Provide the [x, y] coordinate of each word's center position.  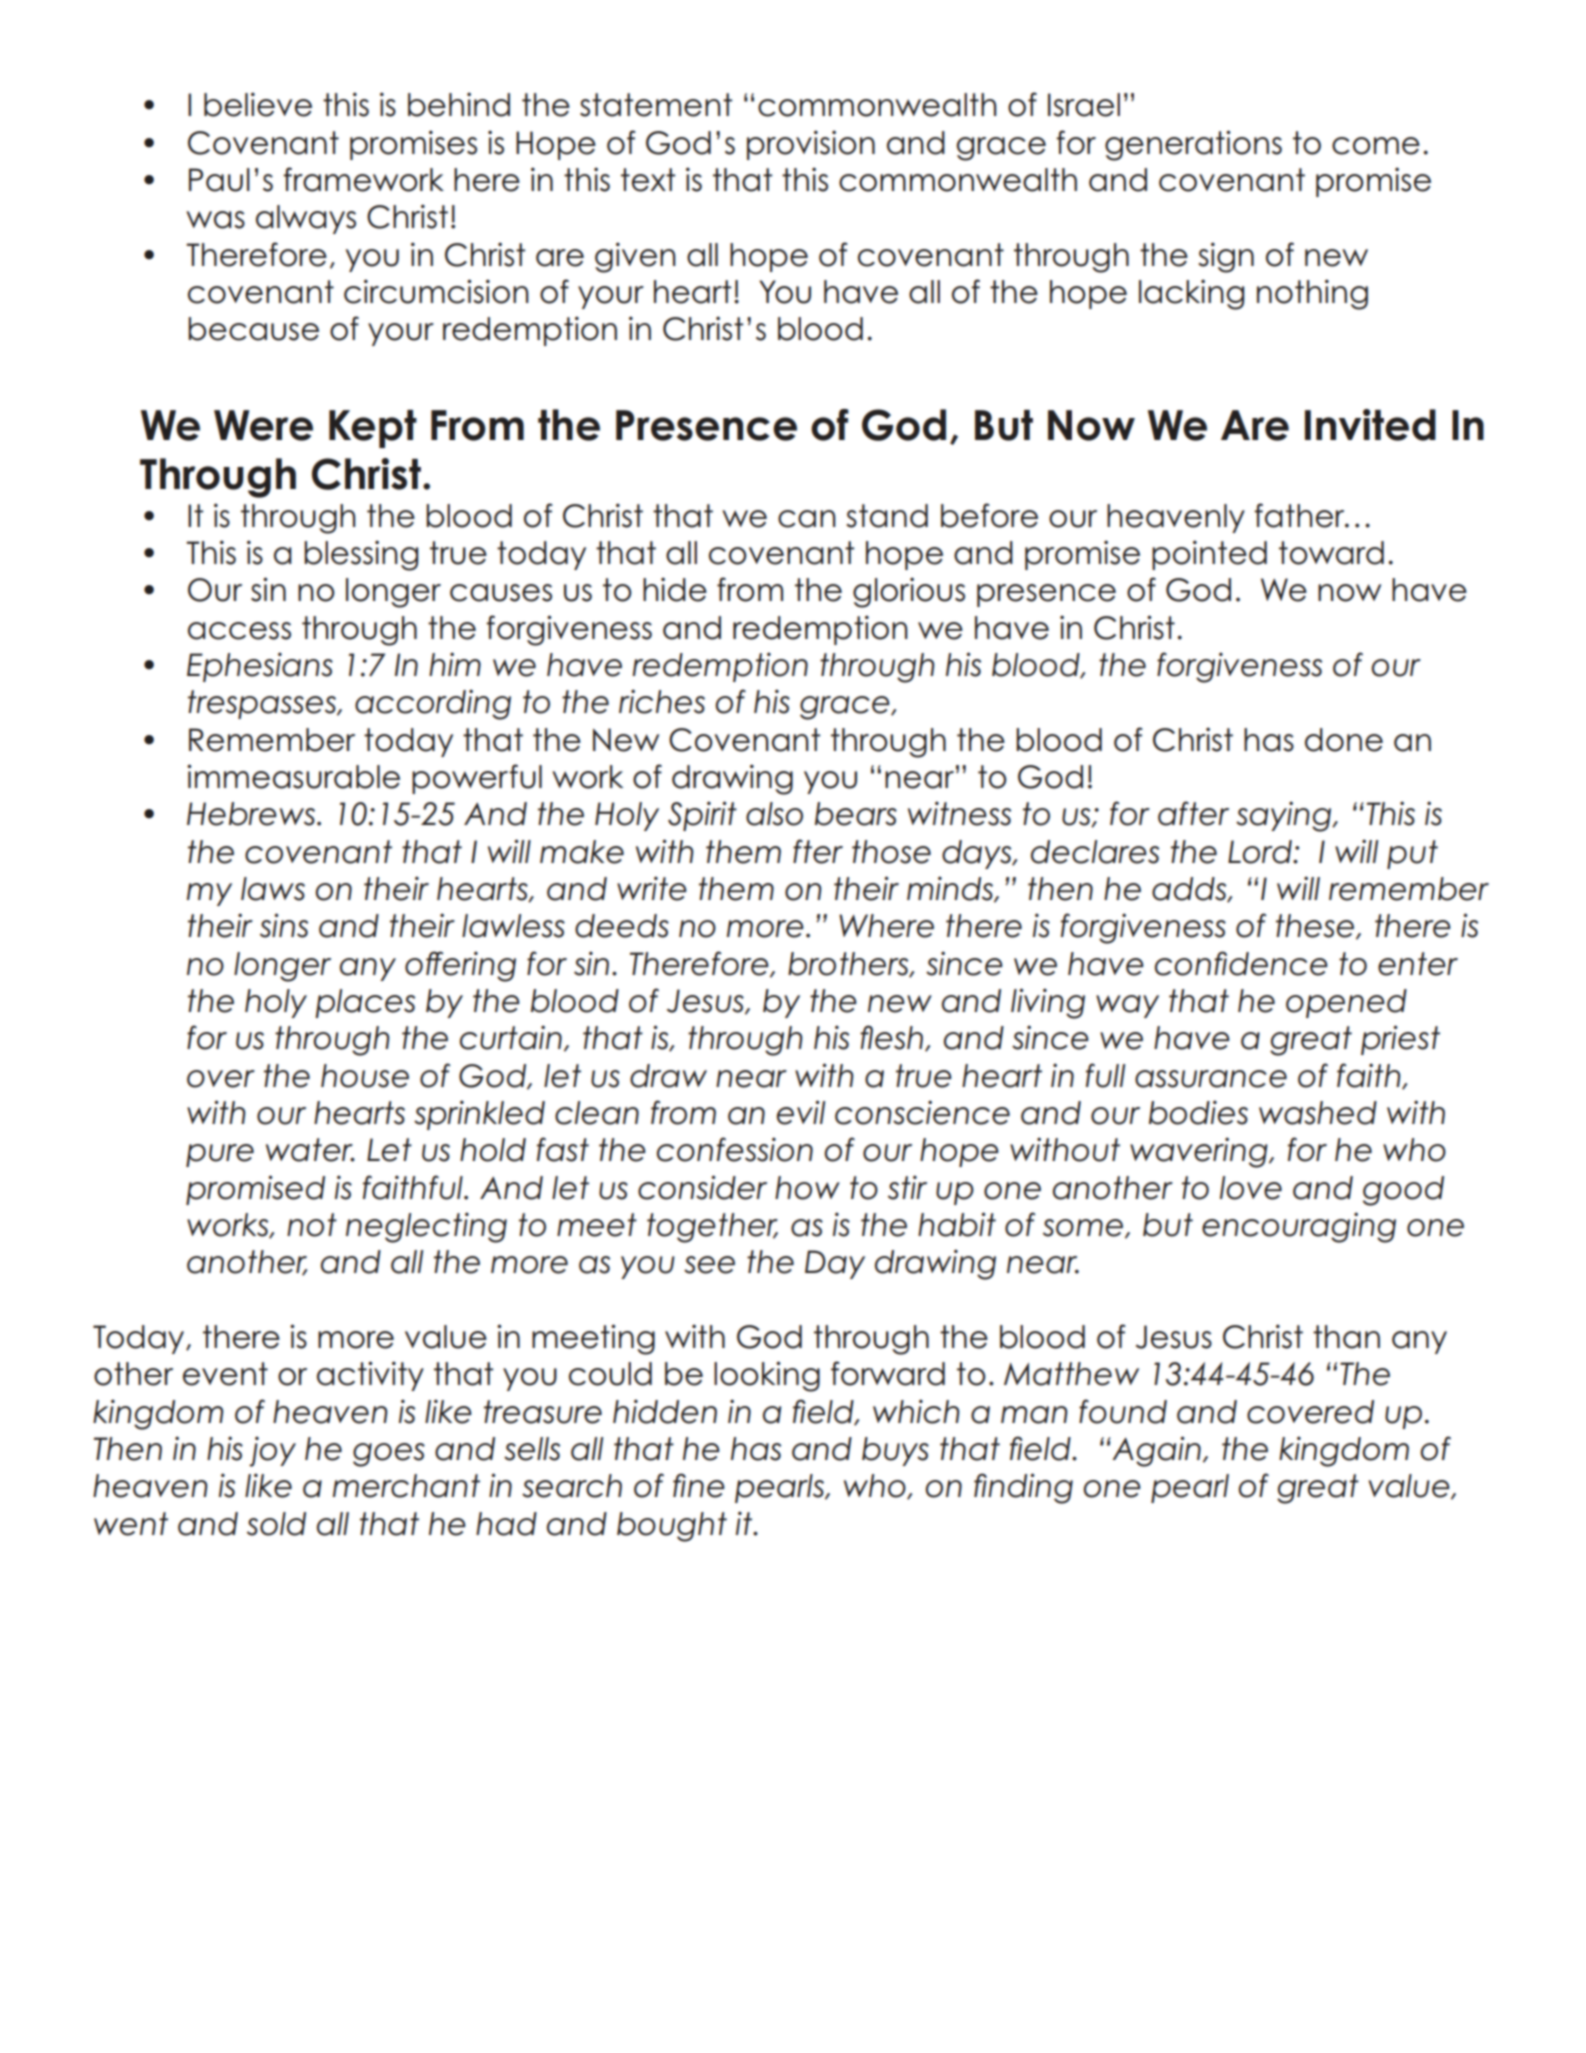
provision [811, 145]
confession [735, 1149]
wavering [1200, 1152]
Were [263, 425]
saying [1285, 816]
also [774, 814]
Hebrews [252, 814]
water [310, 1150]
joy [272, 1451]
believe [258, 104]
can [807, 519]
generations [1193, 145]
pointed [1209, 555]
